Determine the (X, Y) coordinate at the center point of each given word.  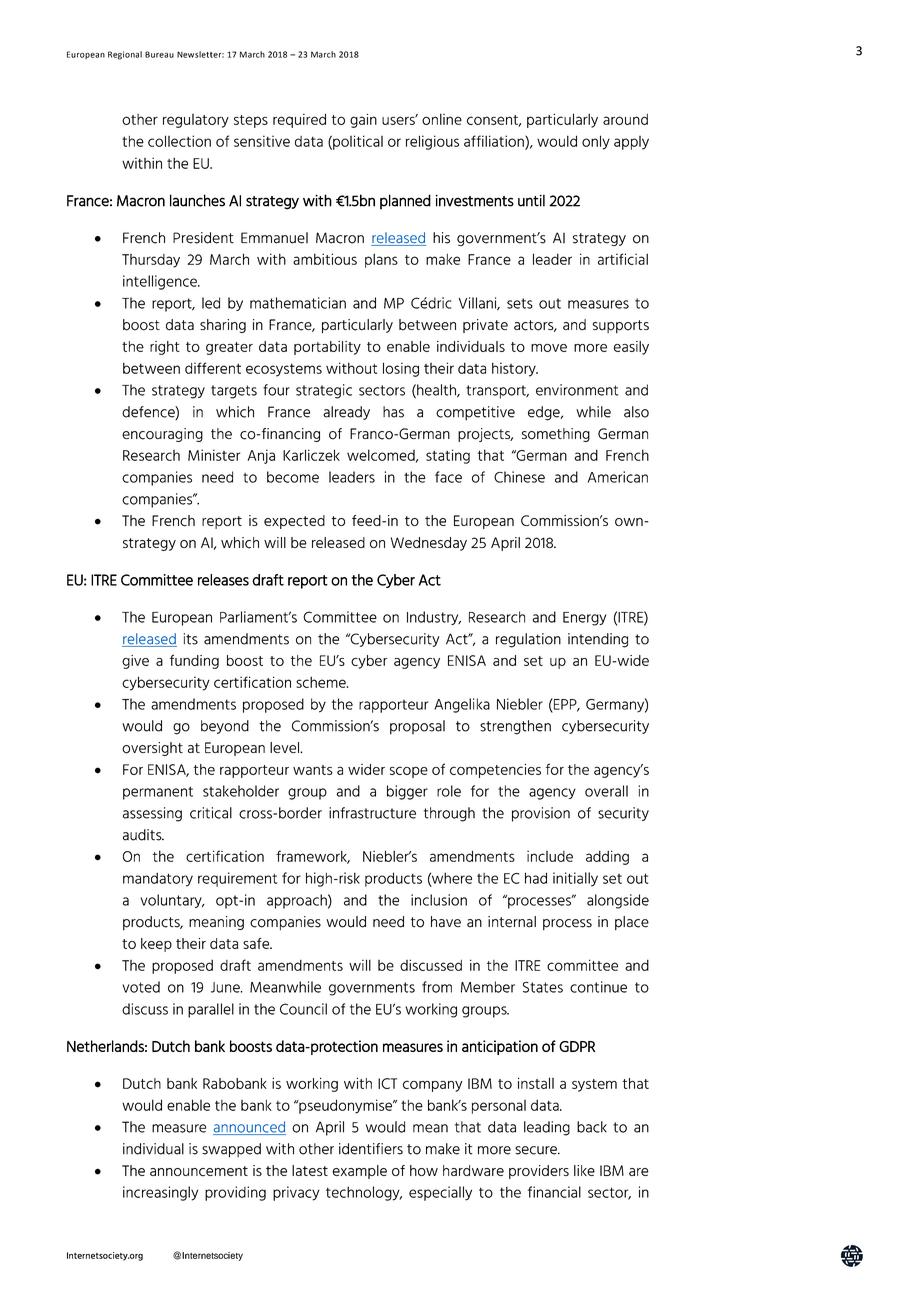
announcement (199, 1171)
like (584, 1170)
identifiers (371, 1149)
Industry (434, 618)
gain (363, 121)
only (596, 142)
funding (194, 661)
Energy (584, 619)
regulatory (196, 121)
